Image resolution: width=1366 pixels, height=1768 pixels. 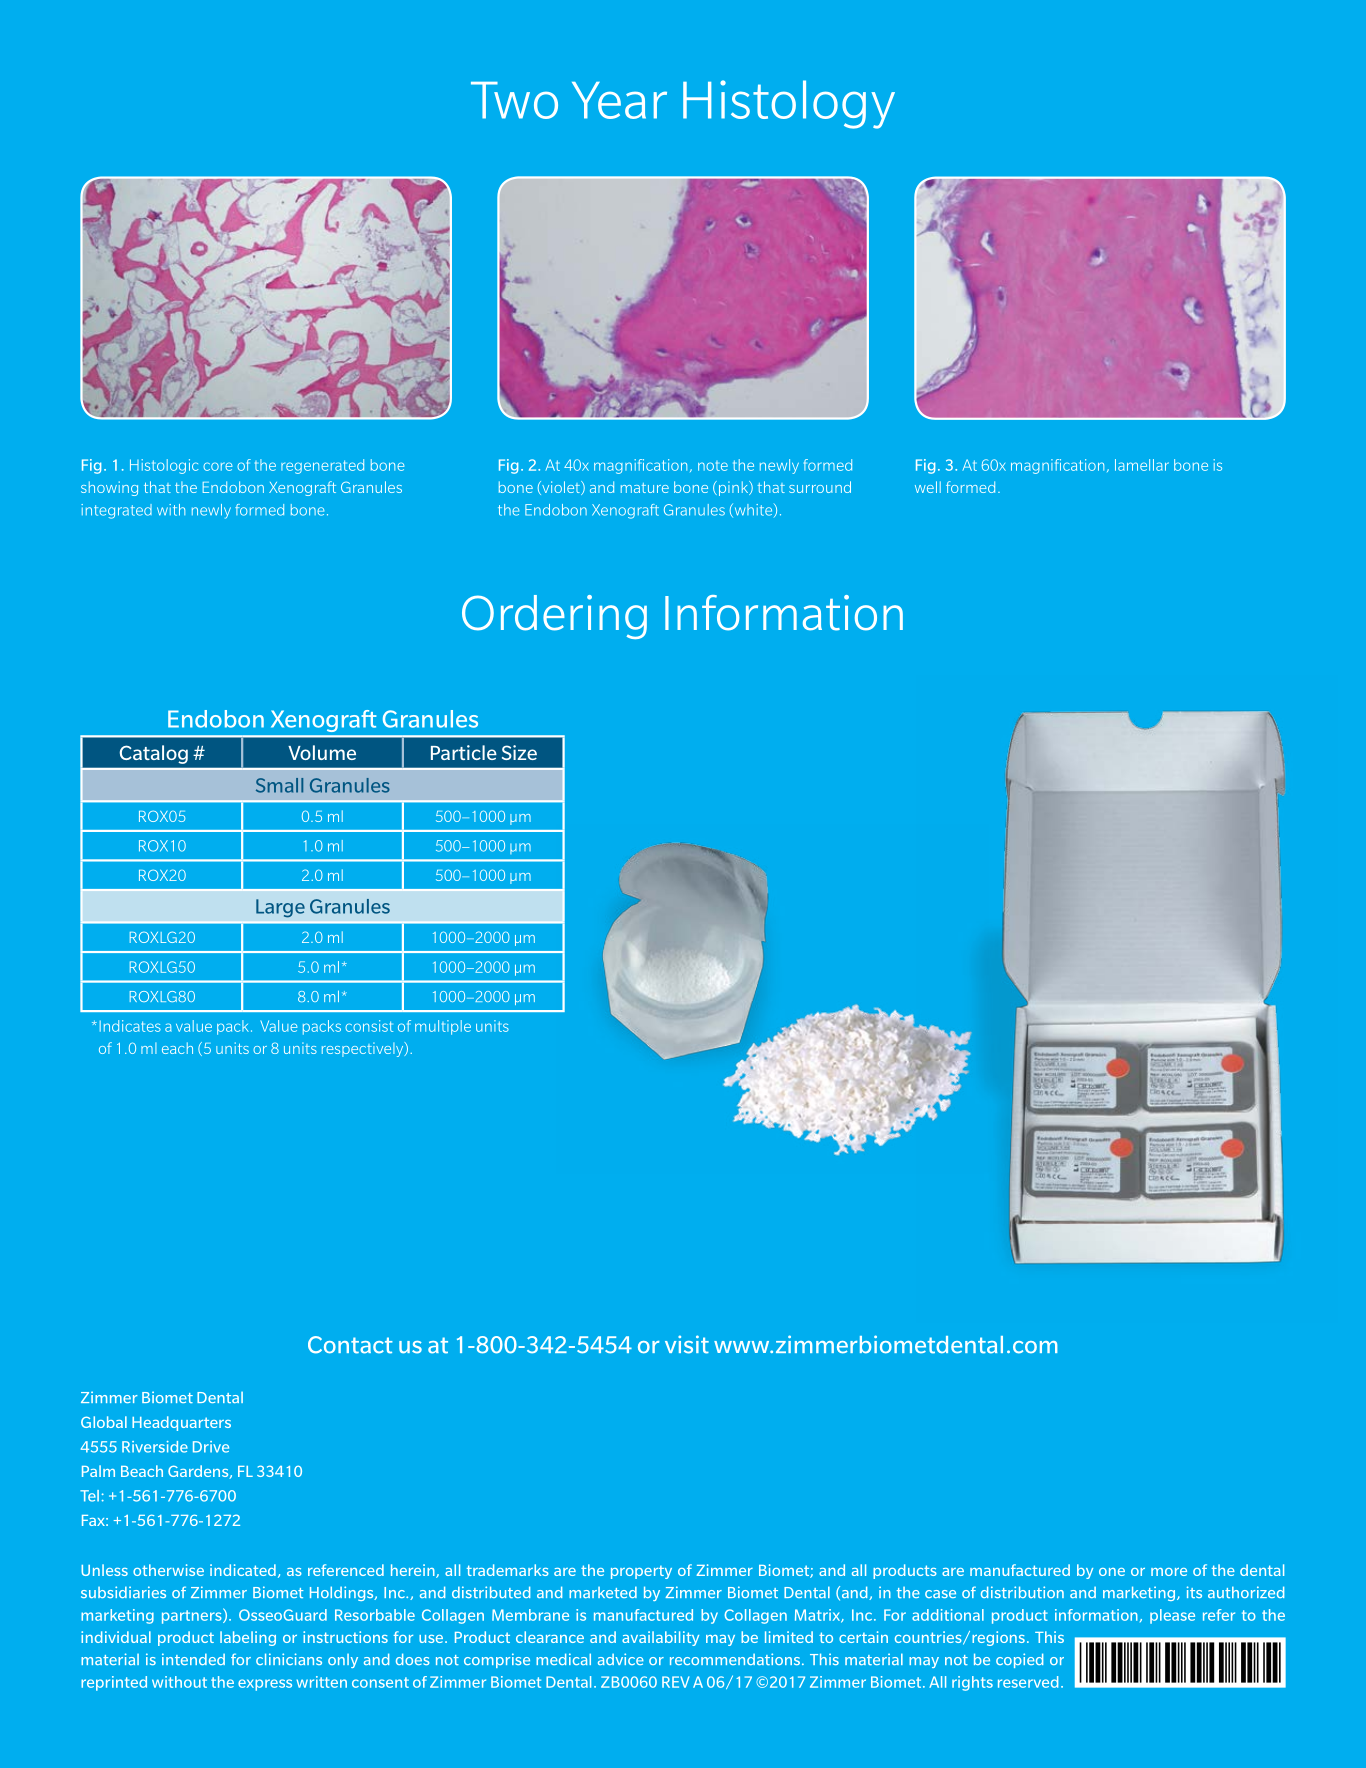 I want to click on Indicates, so click(x=130, y=1026).
